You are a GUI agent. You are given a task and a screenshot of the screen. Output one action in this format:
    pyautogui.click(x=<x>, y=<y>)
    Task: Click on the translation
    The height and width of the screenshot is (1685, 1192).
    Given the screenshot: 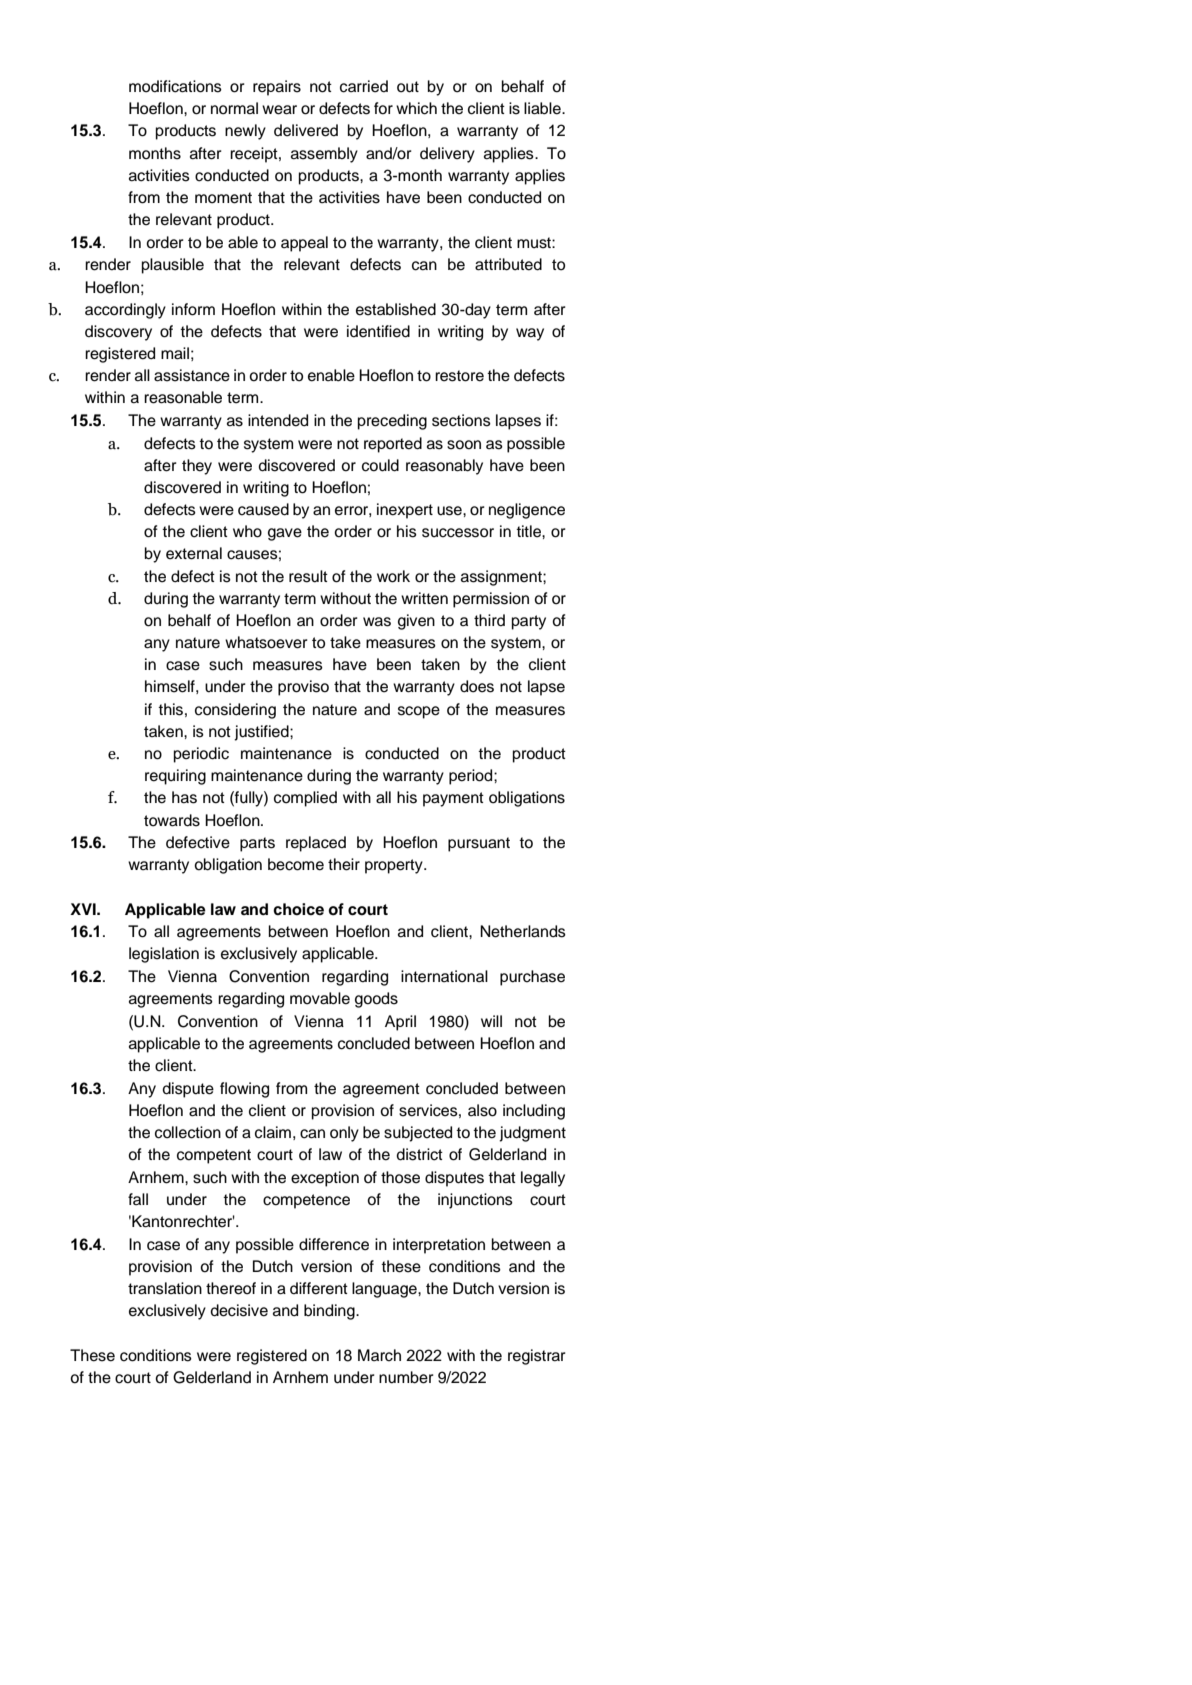 What is the action you would take?
    pyautogui.click(x=165, y=1288)
